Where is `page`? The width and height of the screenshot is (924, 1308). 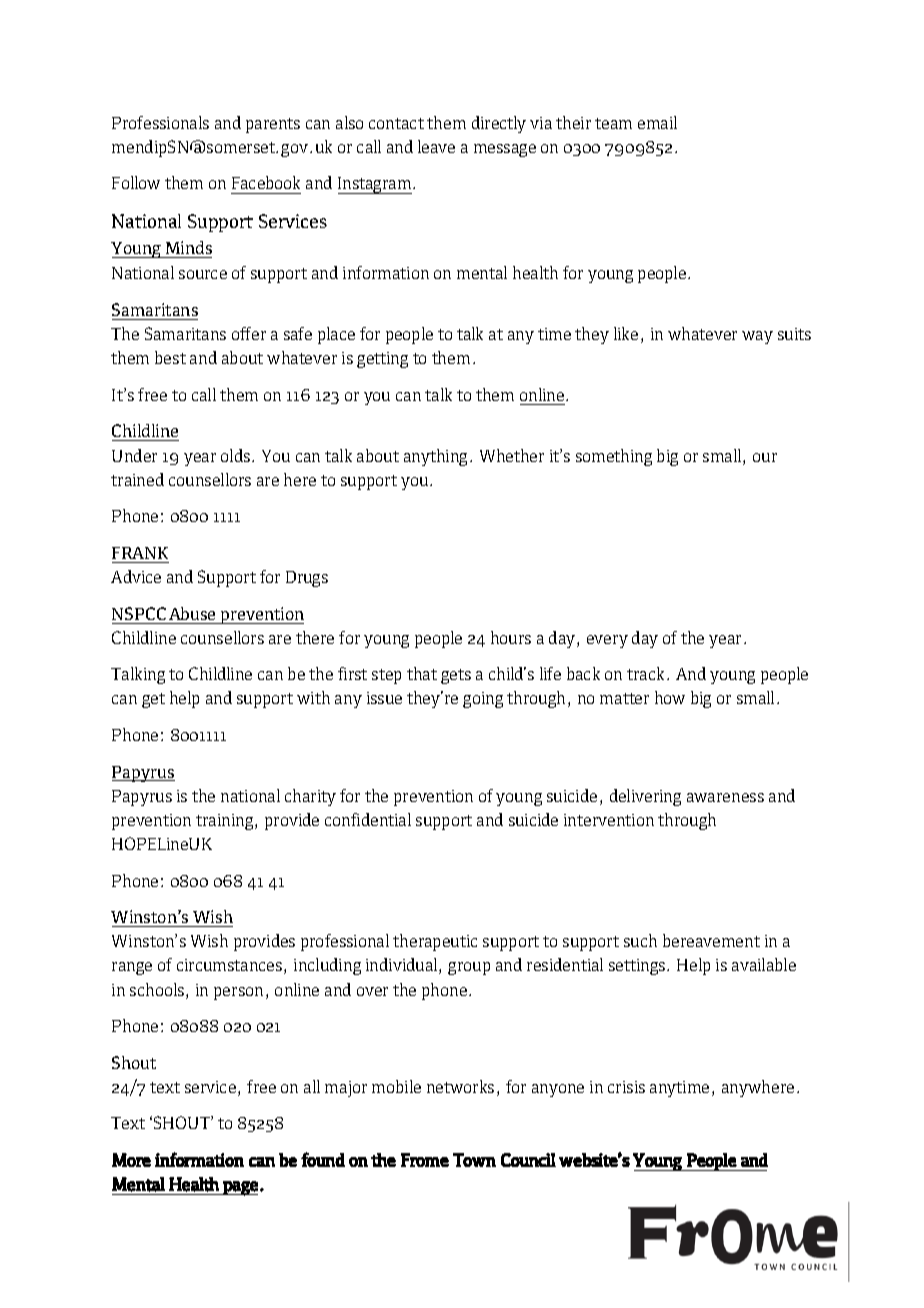
page is located at coordinates (240, 1188).
